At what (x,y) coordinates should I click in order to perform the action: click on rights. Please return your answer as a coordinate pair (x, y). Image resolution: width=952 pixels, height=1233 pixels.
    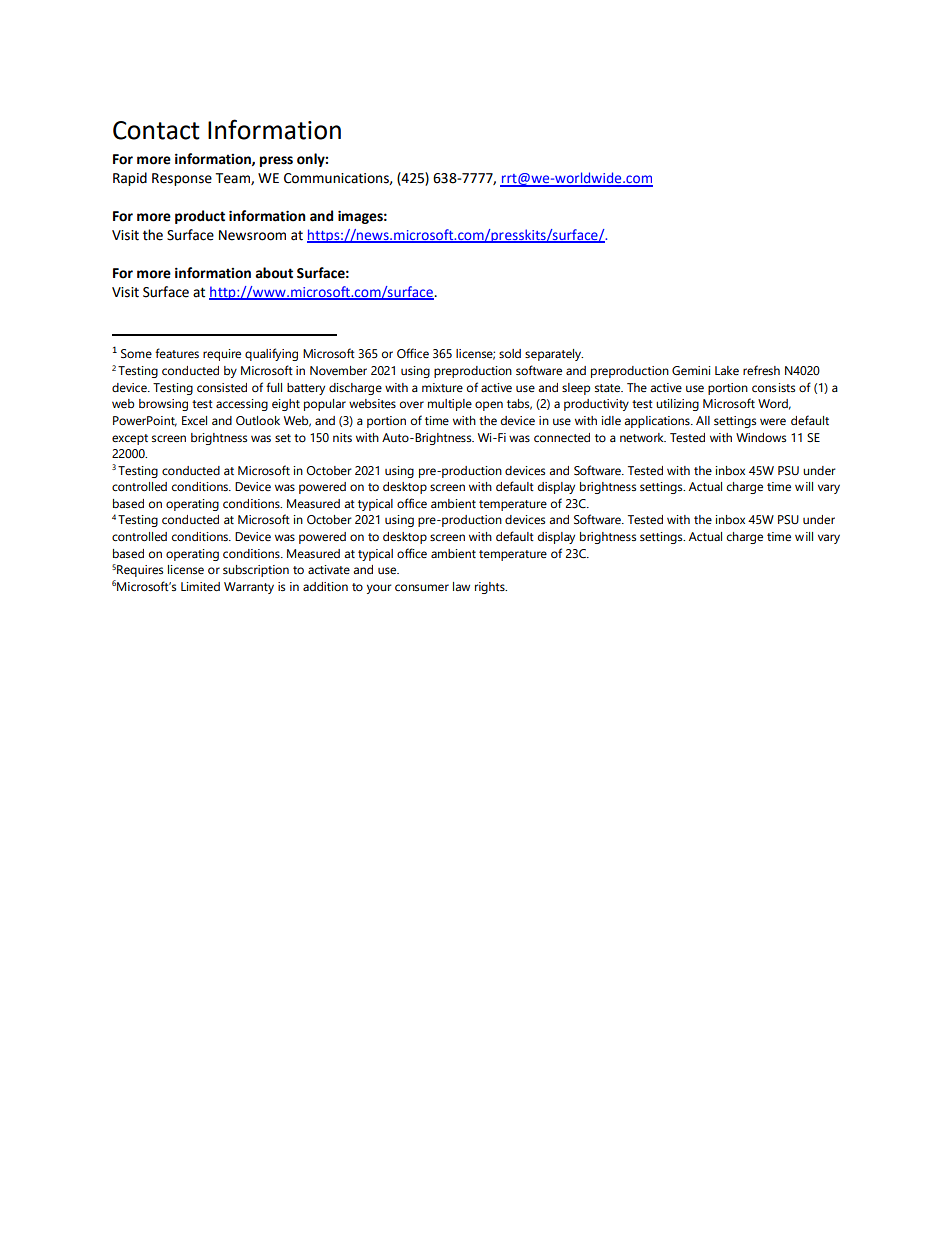
    Looking at the image, I should click on (491, 588).
